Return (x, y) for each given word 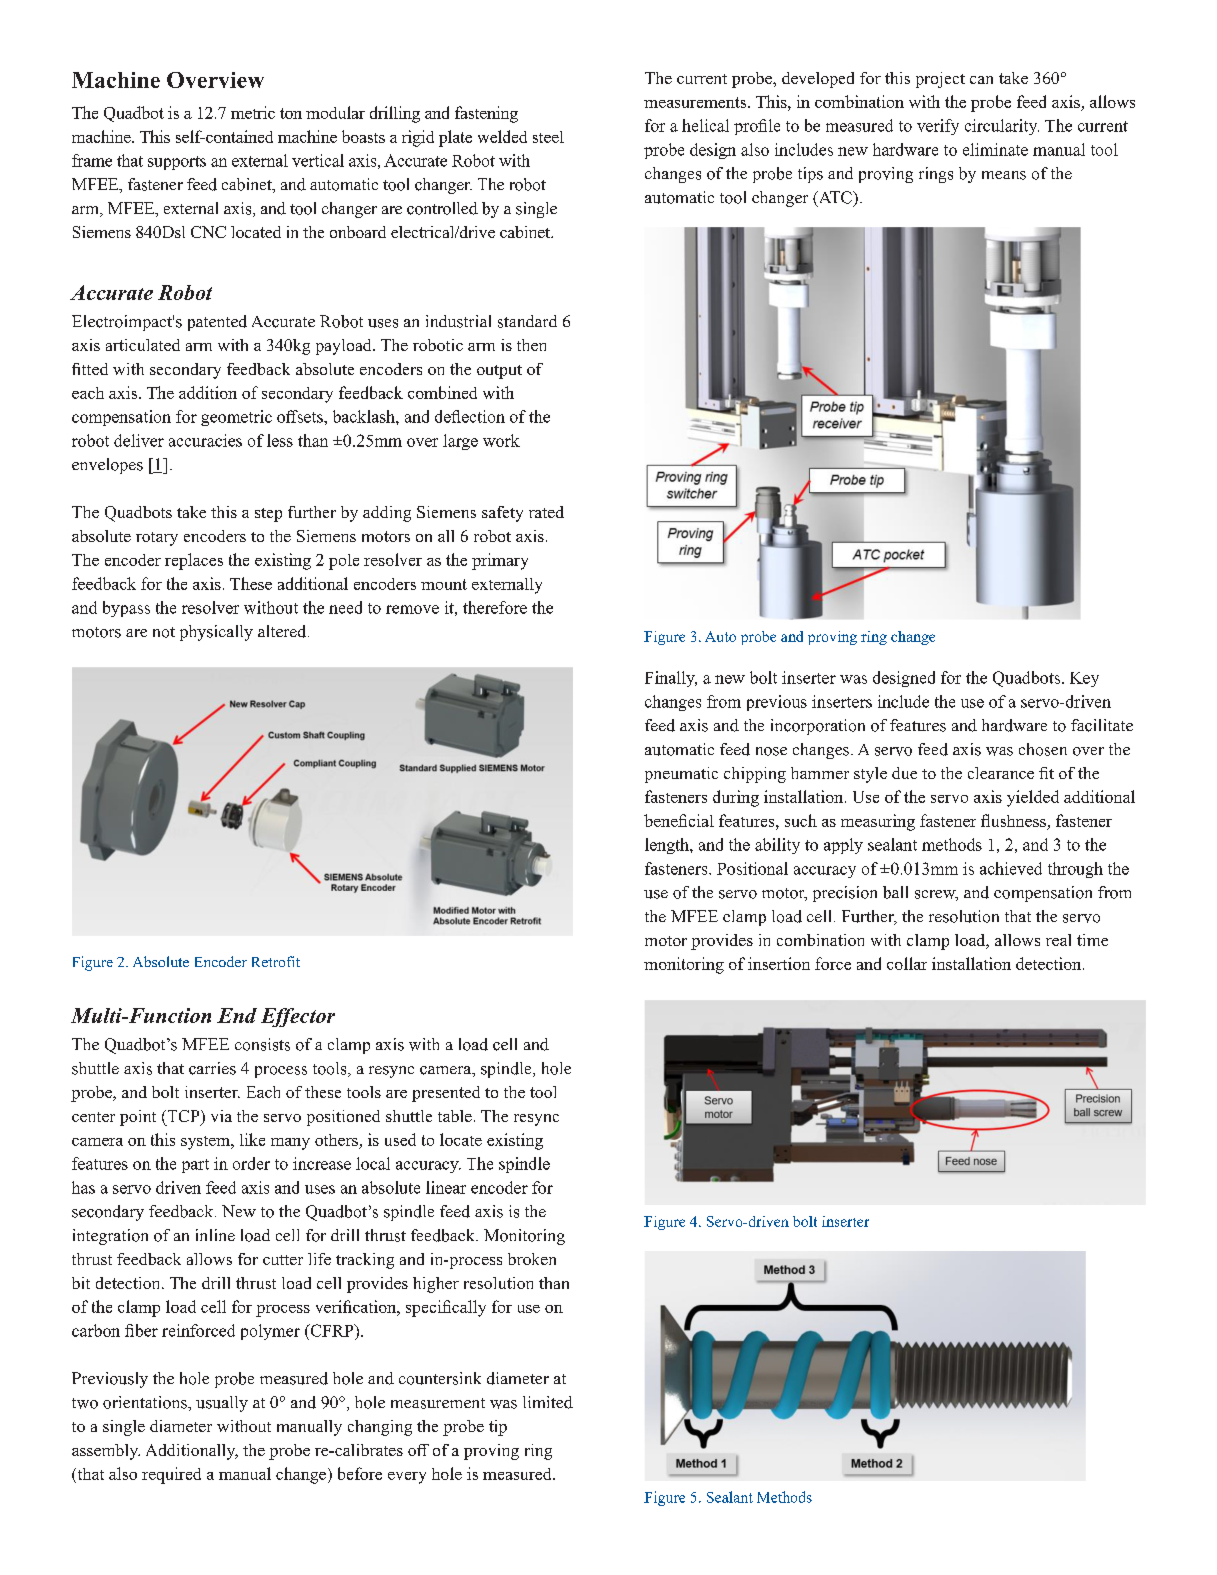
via (221, 1116)
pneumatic (681, 775)
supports (177, 163)
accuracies (205, 440)
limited (548, 1402)
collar (907, 963)
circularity (1002, 127)
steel (548, 137)
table (455, 1116)
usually (222, 1404)
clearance (1001, 773)
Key (1084, 679)
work (501, 440)
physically (216, 633)
